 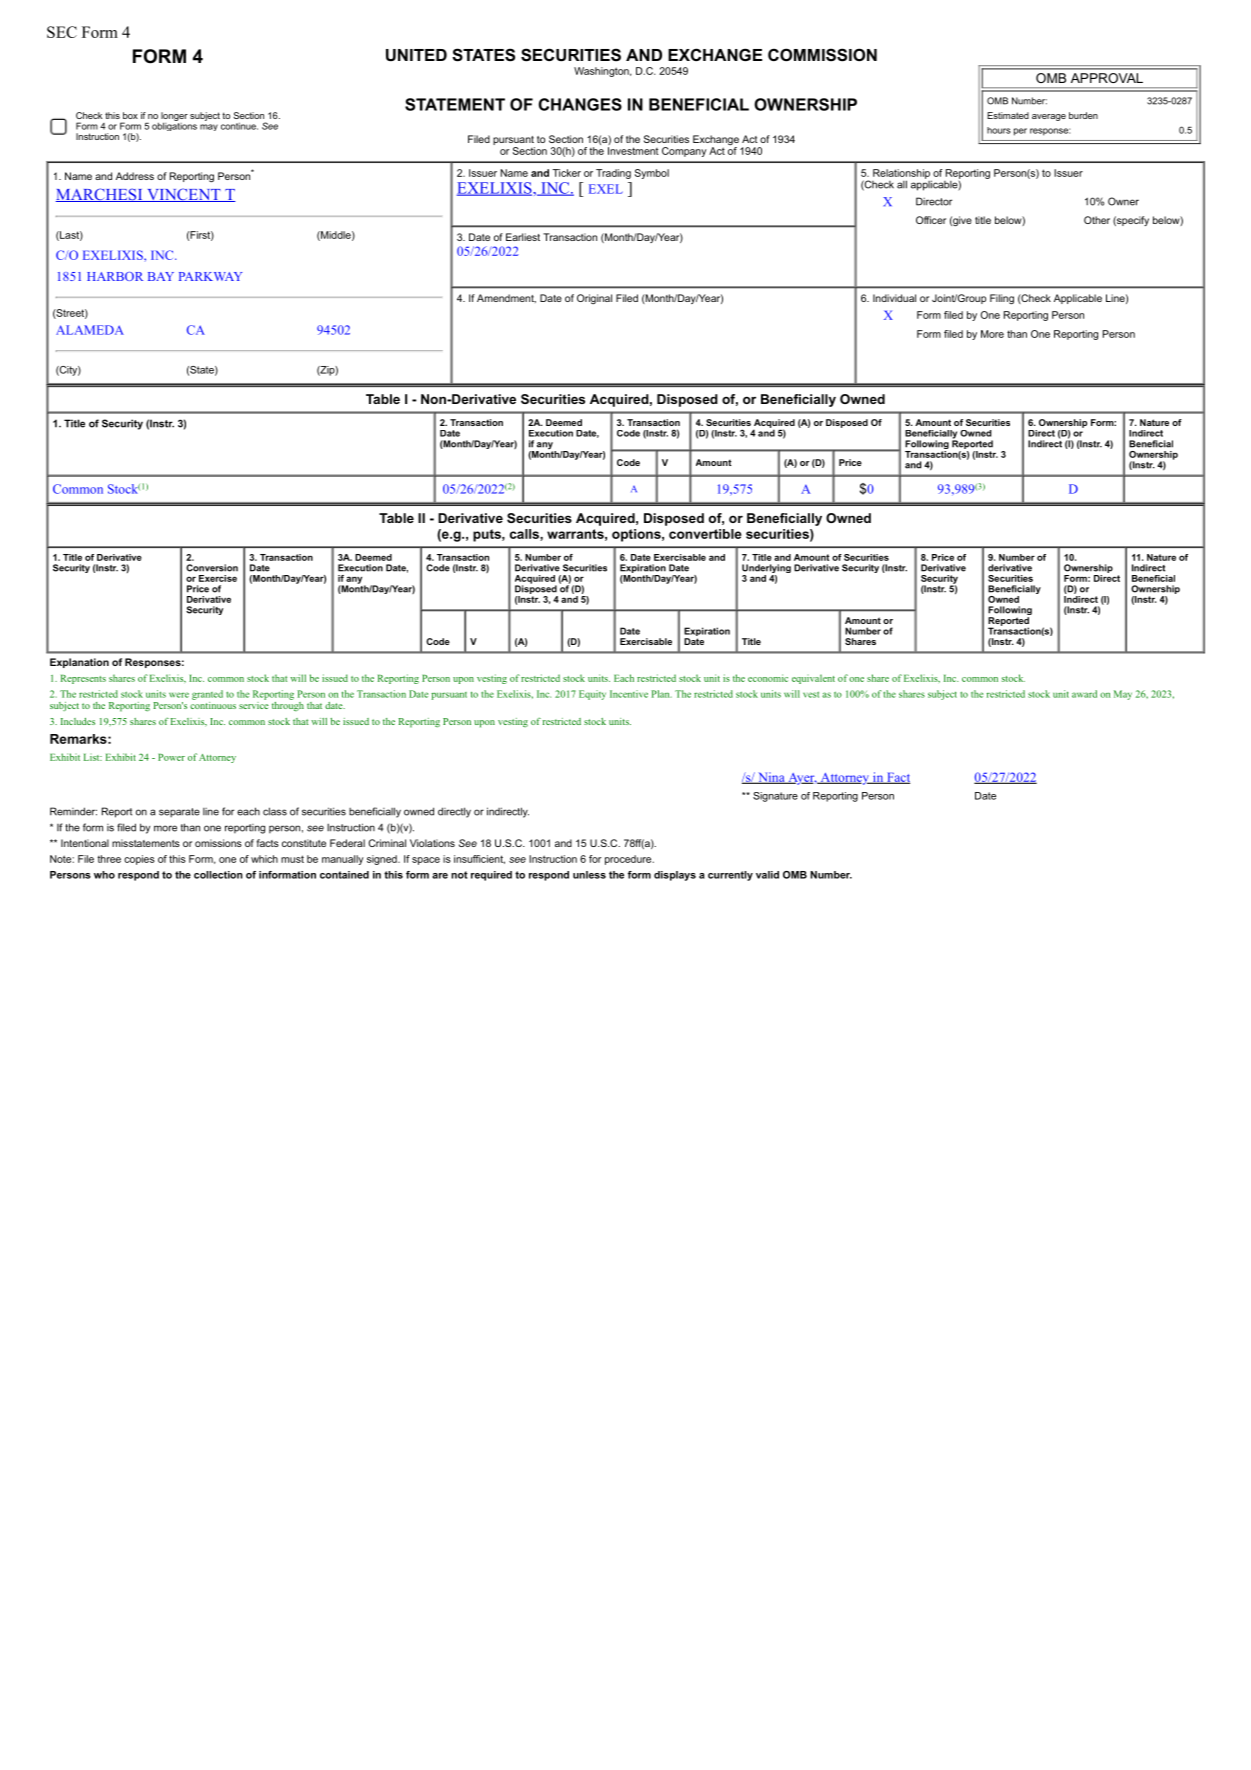 I want to click on convertible, so click(x=705, y=534).
